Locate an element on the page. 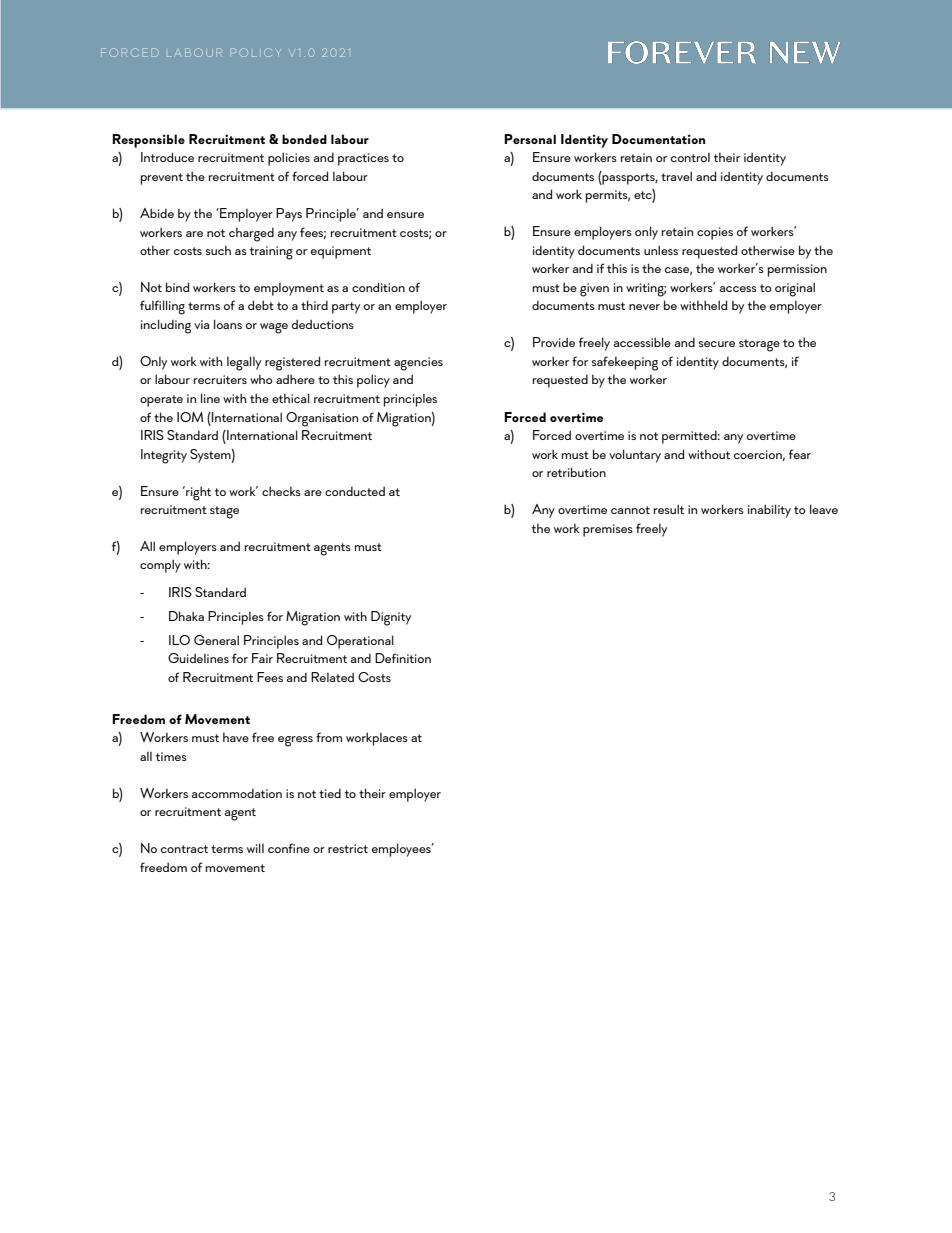 This document has width=952, height=1233. inability is located at coordinates (769, 511).
